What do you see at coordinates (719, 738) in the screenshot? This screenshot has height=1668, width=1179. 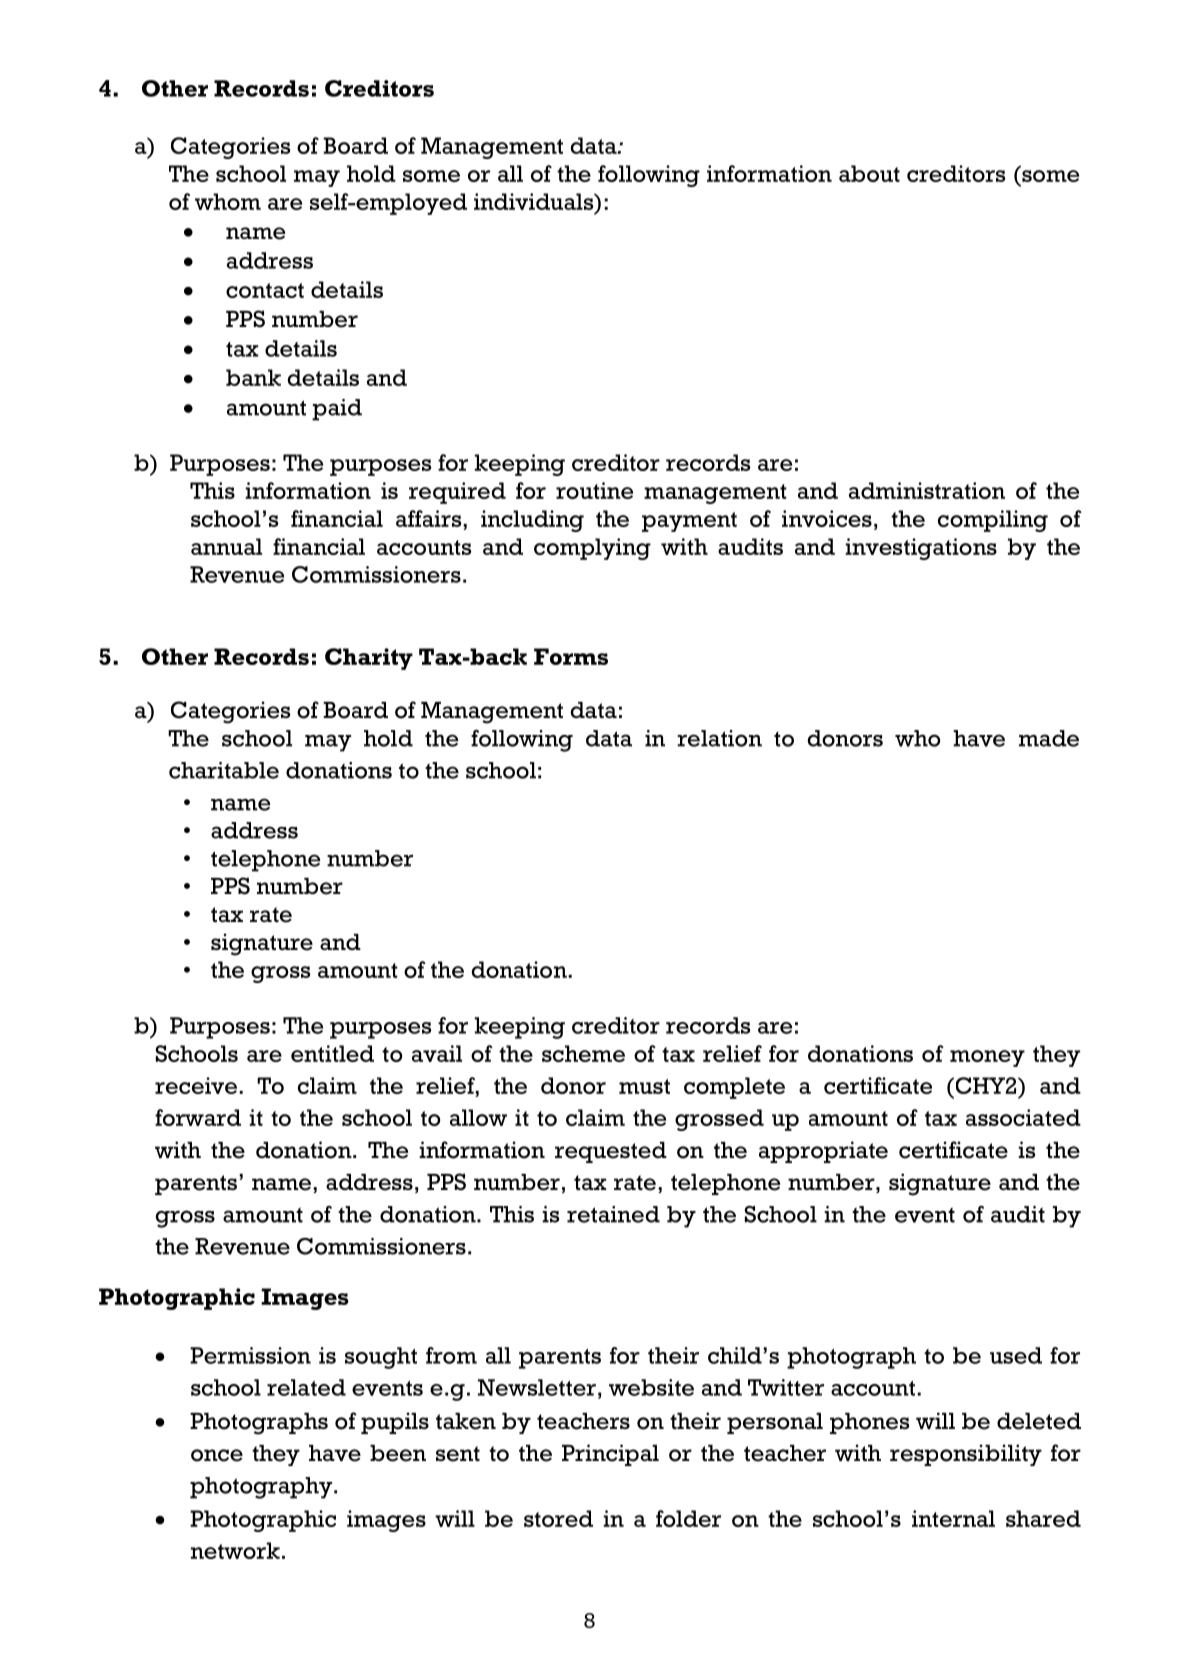 I see `relation` at bounding box center [719, 738].
